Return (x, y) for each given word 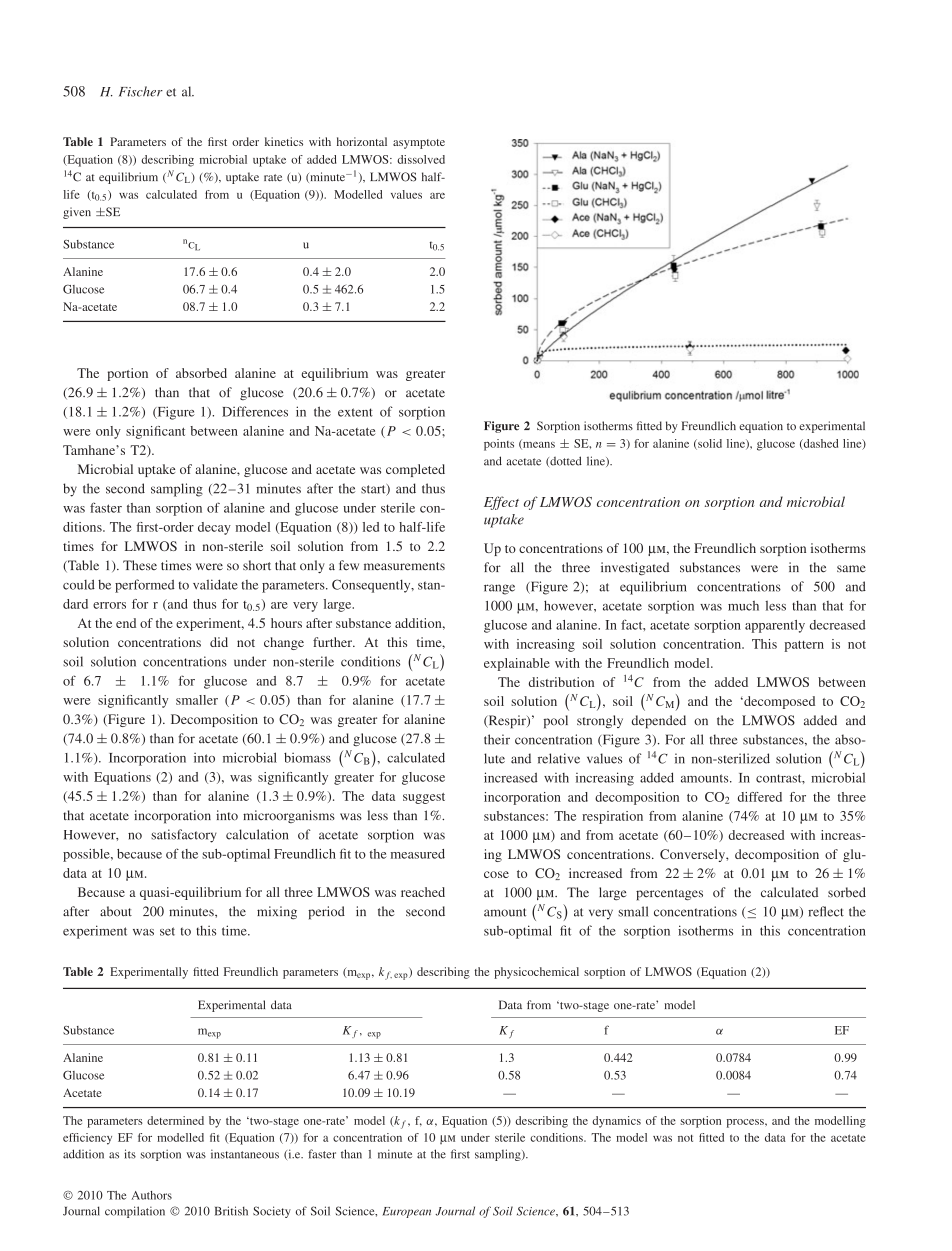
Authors (151, 1195)
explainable (517, 664)
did (219, 642)
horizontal (362, 141)
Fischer (141, 91)
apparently (775, 626)
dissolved (421, 159)
